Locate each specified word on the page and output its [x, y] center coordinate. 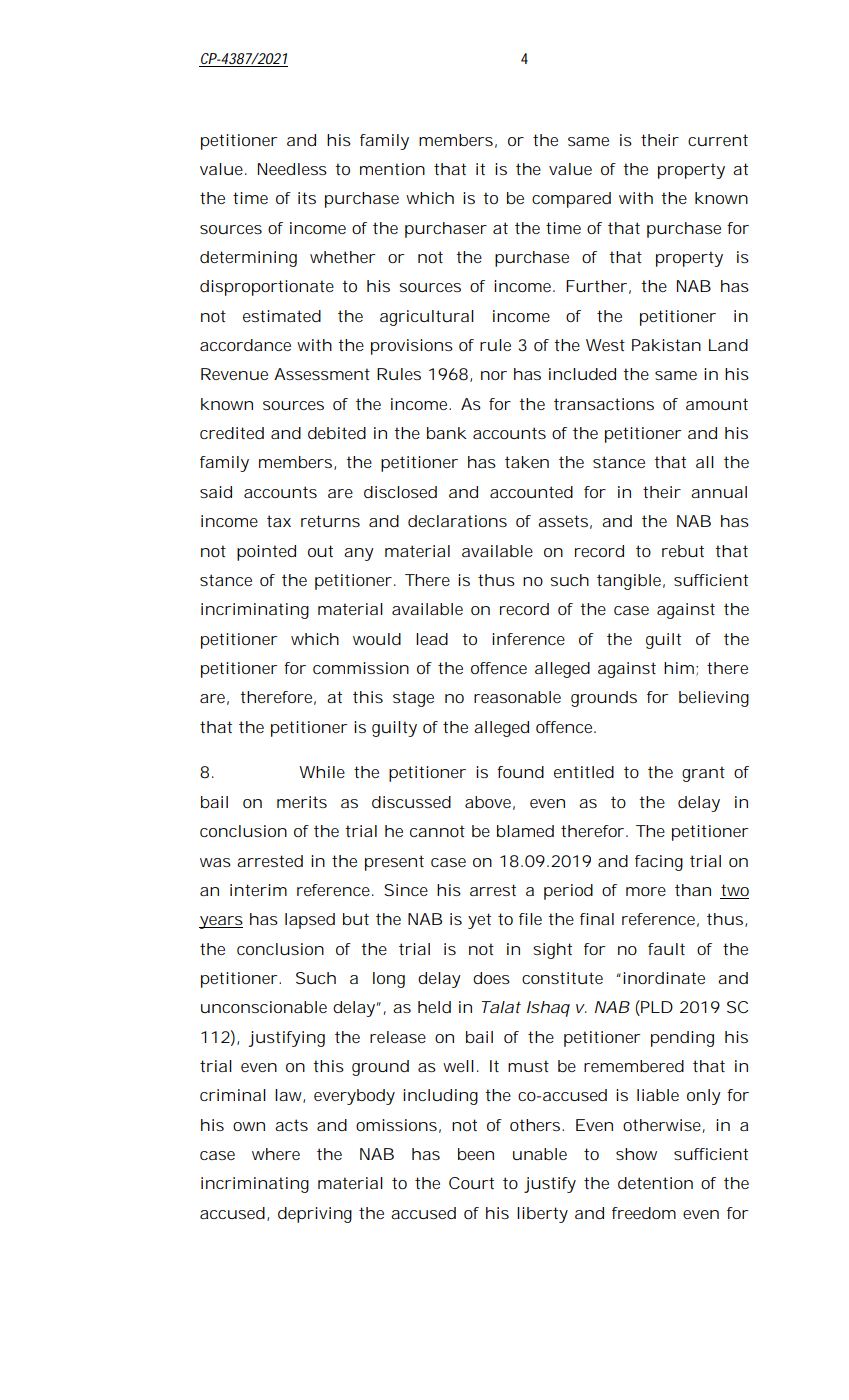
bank [447, 433]
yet [479, 921]
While [322, 772]
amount [717, 404]
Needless [292, 169]
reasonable [517, 697]
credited [232, 433]
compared [571, 200]
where [276, 1154]
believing [714, 699]
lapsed [310, 921]
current [718, 140]
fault [666, 949]
